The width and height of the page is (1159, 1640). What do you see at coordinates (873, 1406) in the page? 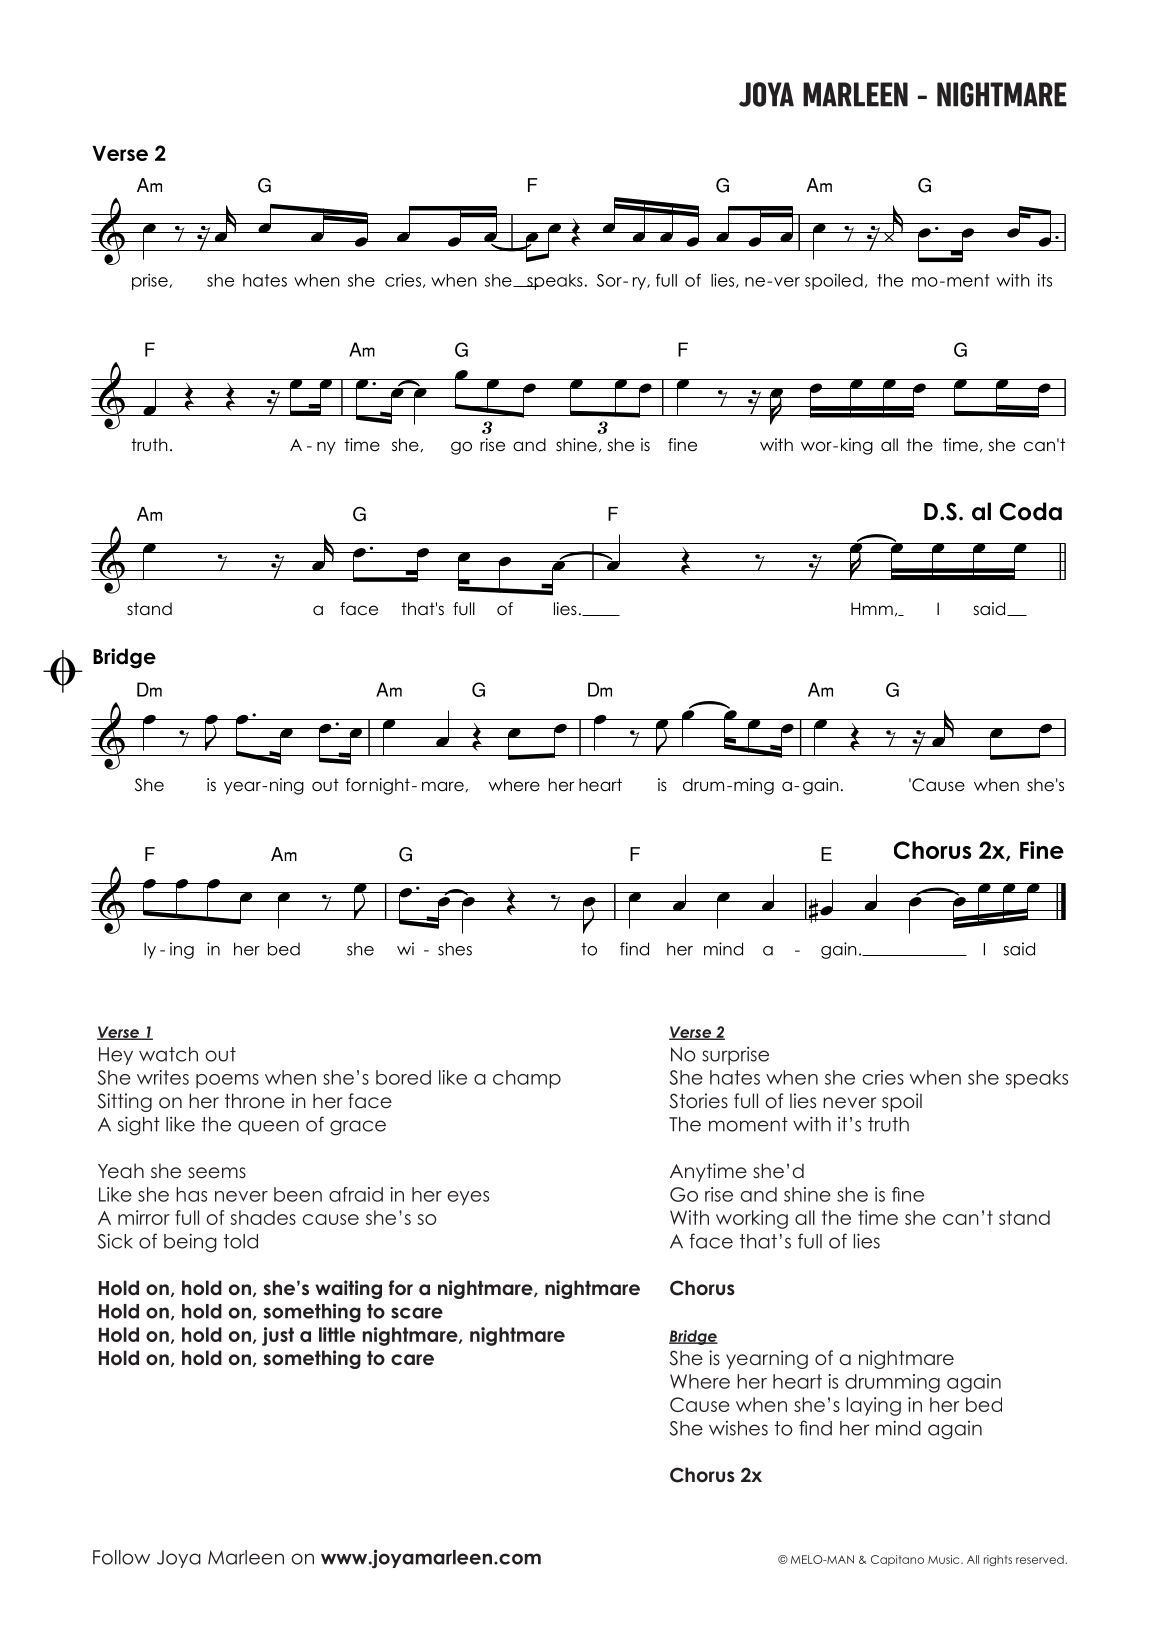
I see `laying` at bounding box center [873, 1406].
